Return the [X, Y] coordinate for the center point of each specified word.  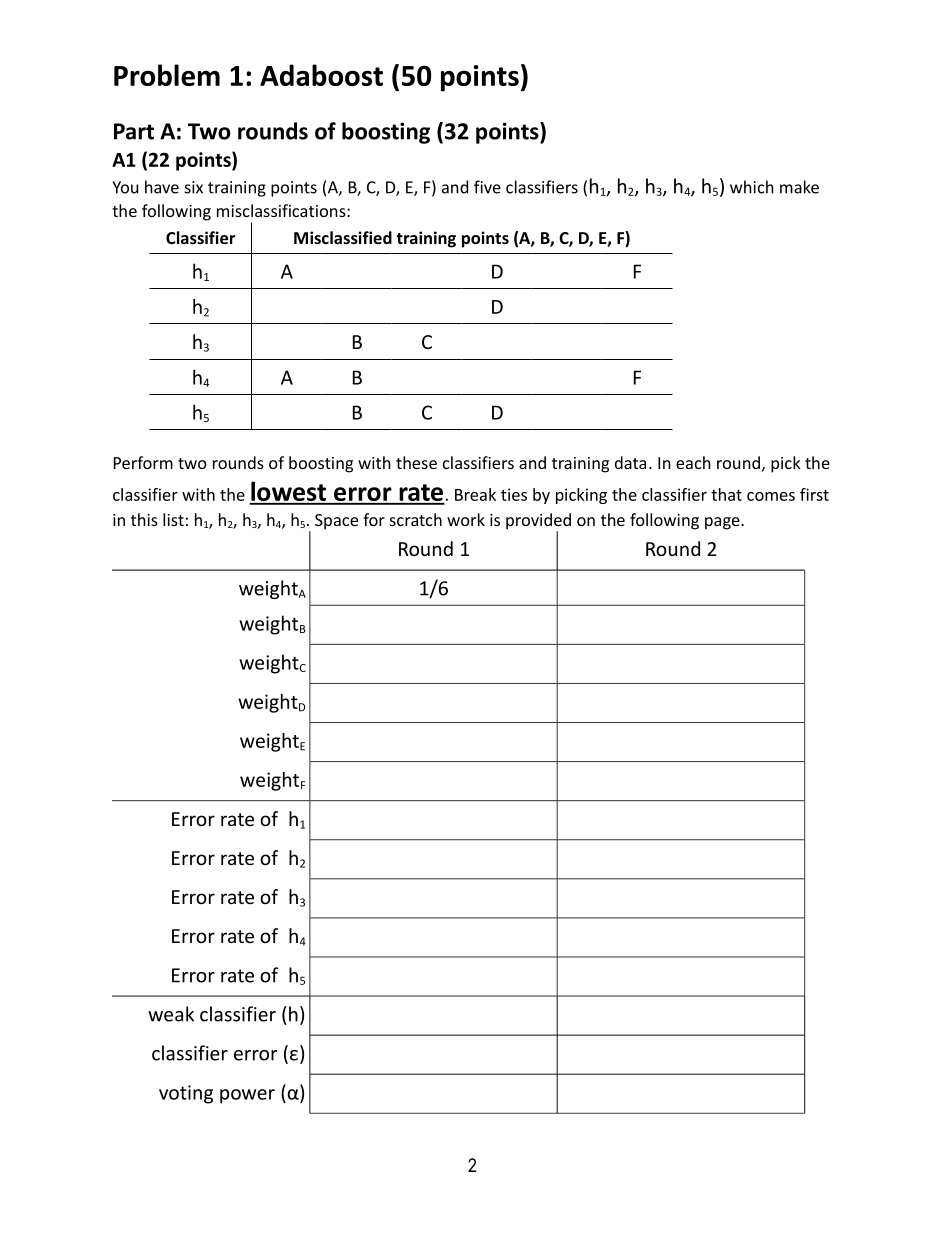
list [173, 519]
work [466, 519]
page [723, 523]
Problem [167, 75]
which [752, 187]
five [487, 187]
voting [186, 1094]
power [247, 1096]
